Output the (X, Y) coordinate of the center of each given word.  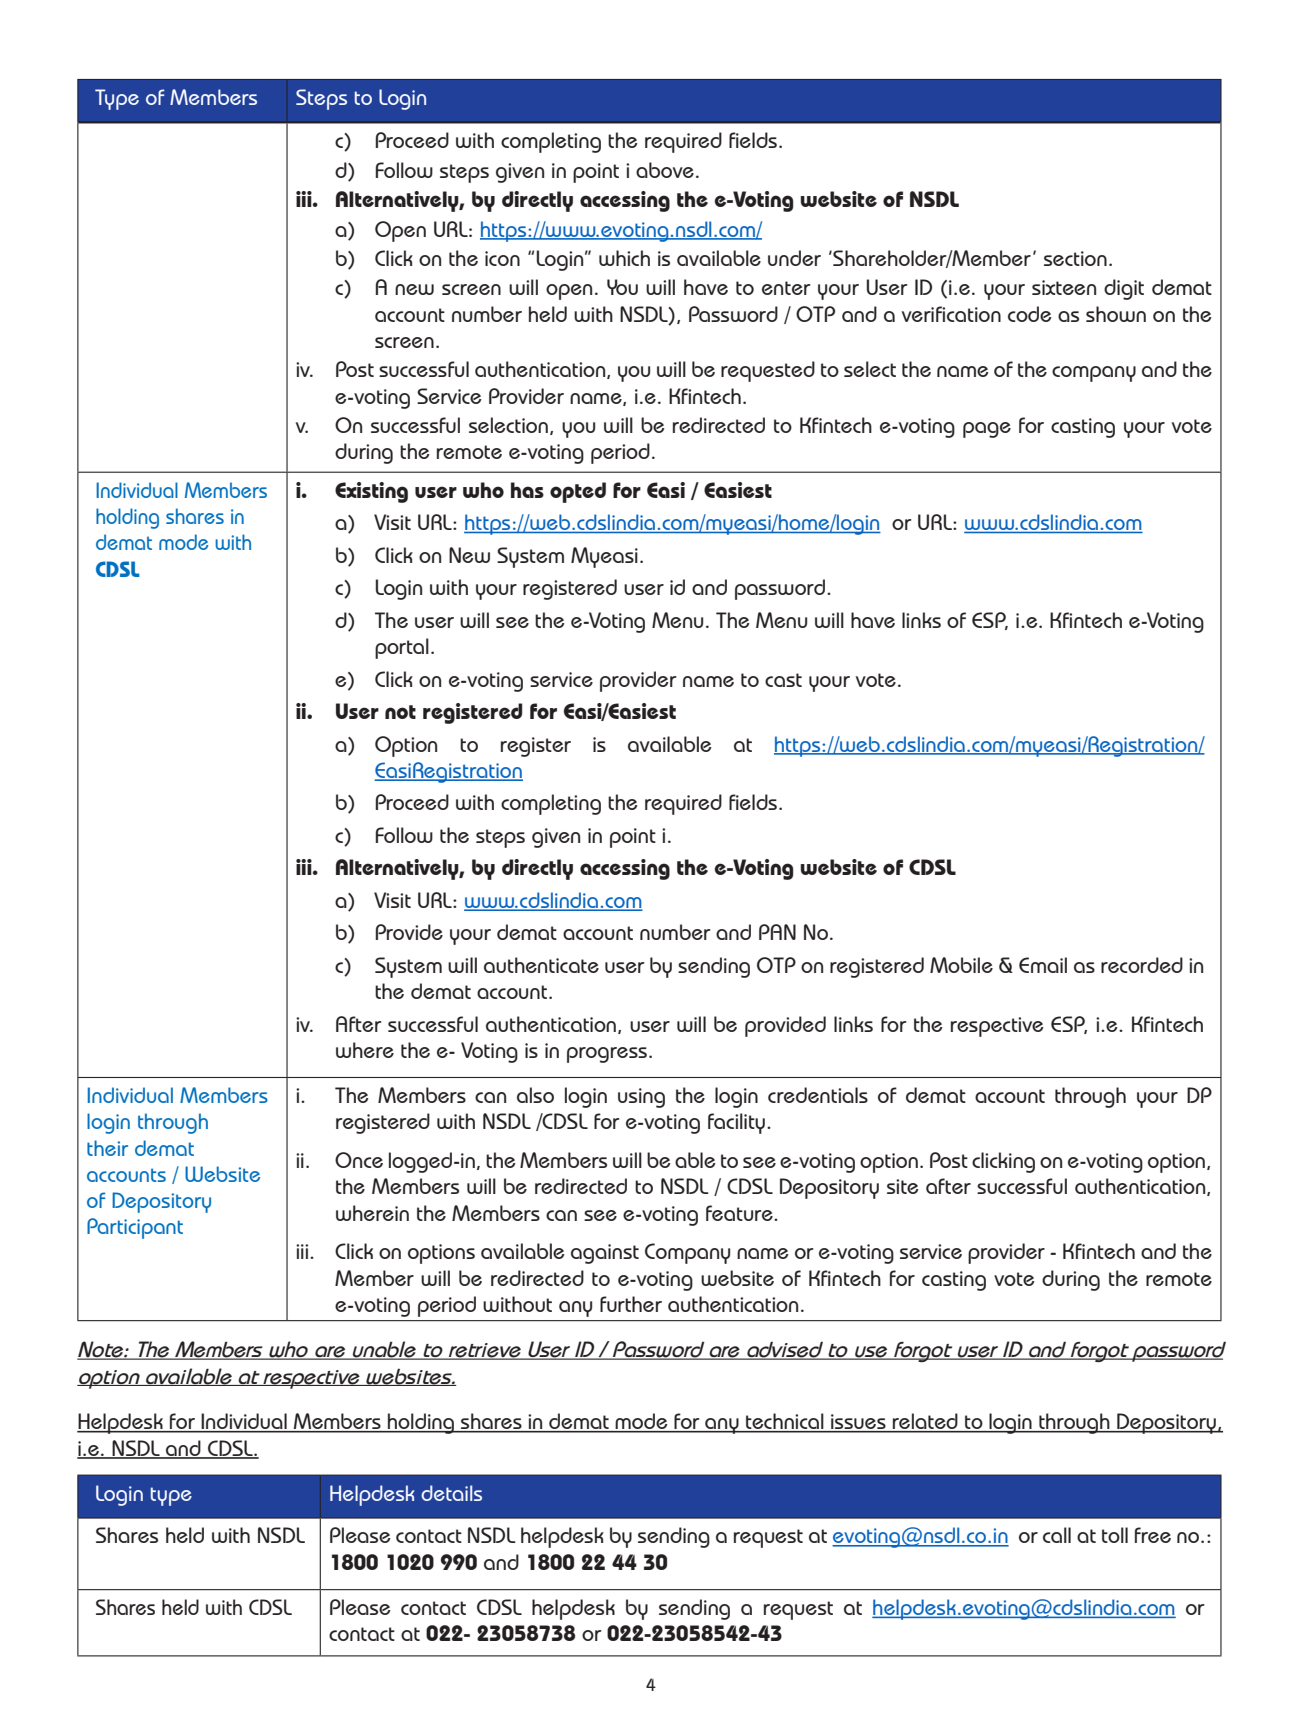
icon (502, 258)
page (987, 430)
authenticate (541, 965)
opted (578, 492)
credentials (818, 1095)
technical (785, 1422)
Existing (371, 492)
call (1057, 1535)
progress (607, 1055)
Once (359, 1160)
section (1075, 258)
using (641, 1098)
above (665, 170)
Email (1043, 965)
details (451, 1493)
